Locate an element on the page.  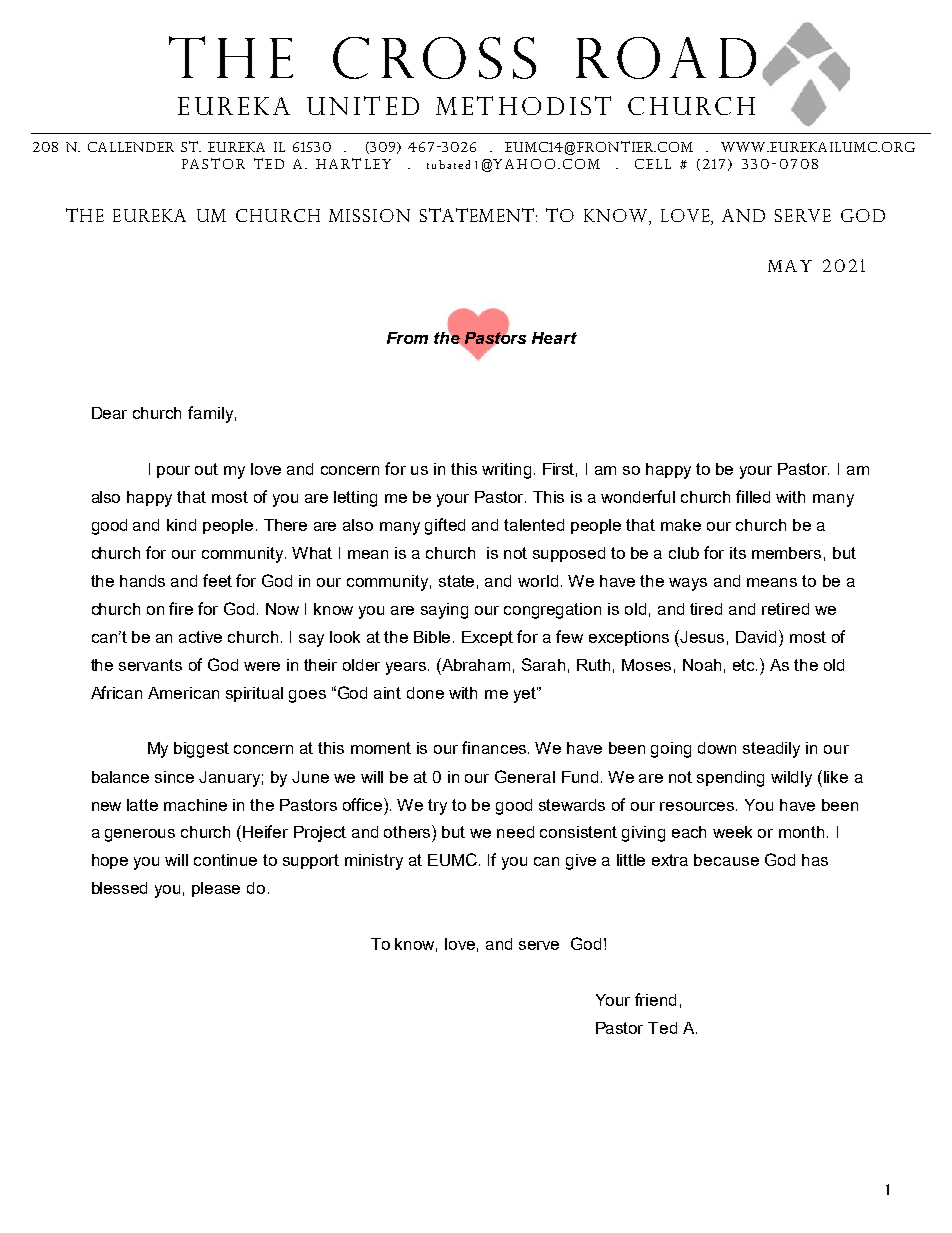
done is located at coordinates (425, 693).
